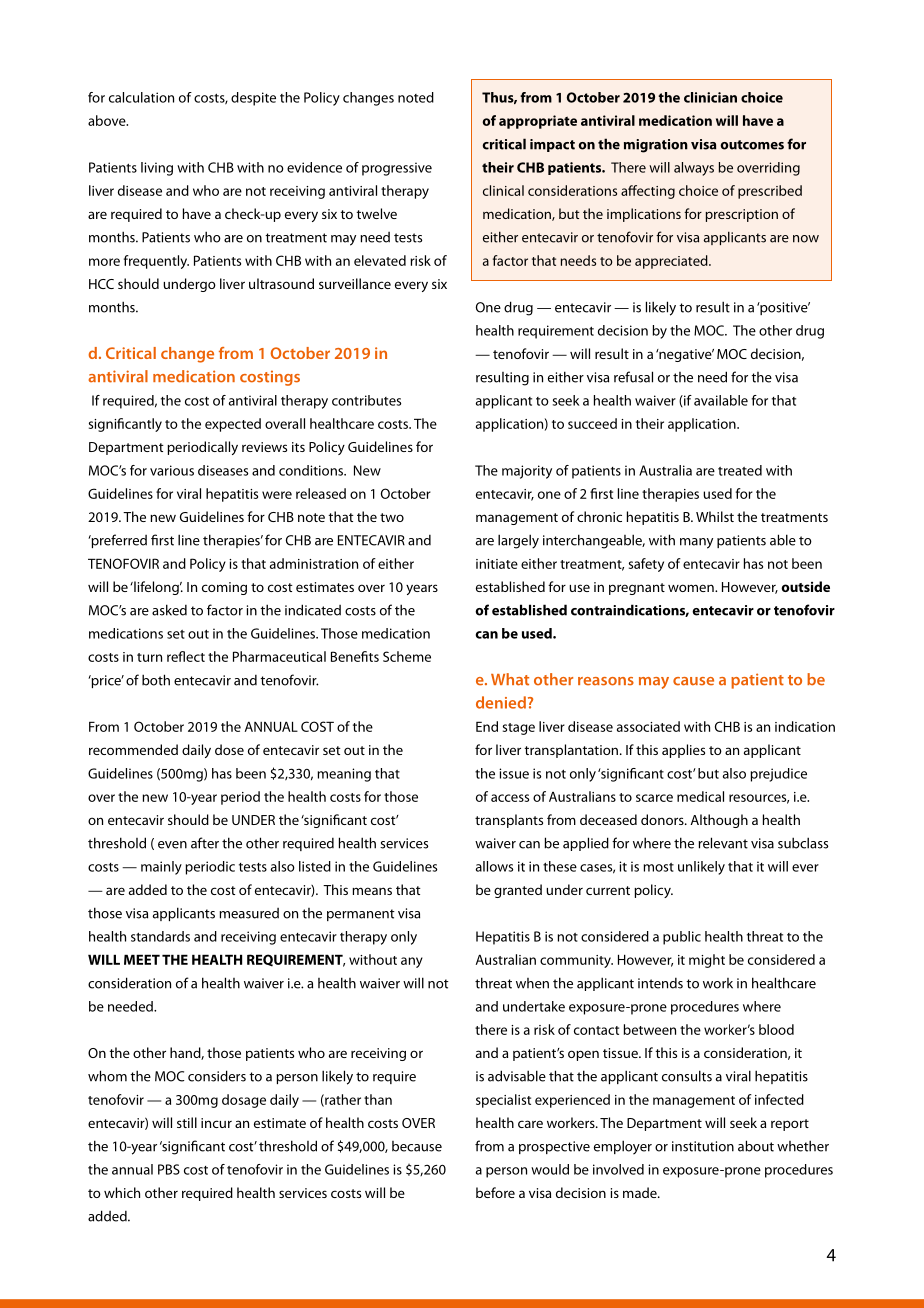 The image size is (924, 1308). What do you see at coordinates (752, 145) in the screenshot?
I see `outcomes` at bounding box center [752, 145].
